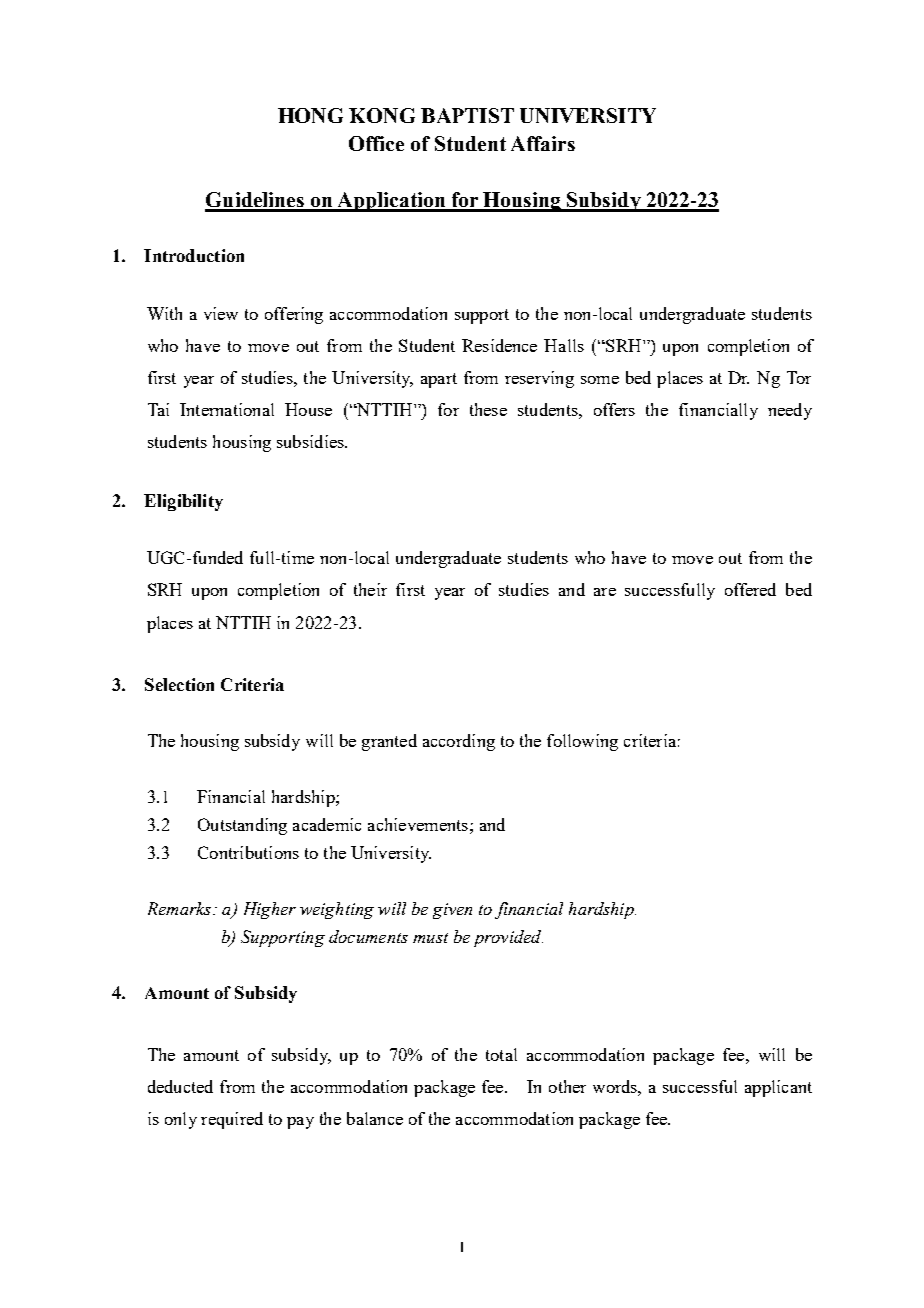  I want to click on according, so click(459, 742).
